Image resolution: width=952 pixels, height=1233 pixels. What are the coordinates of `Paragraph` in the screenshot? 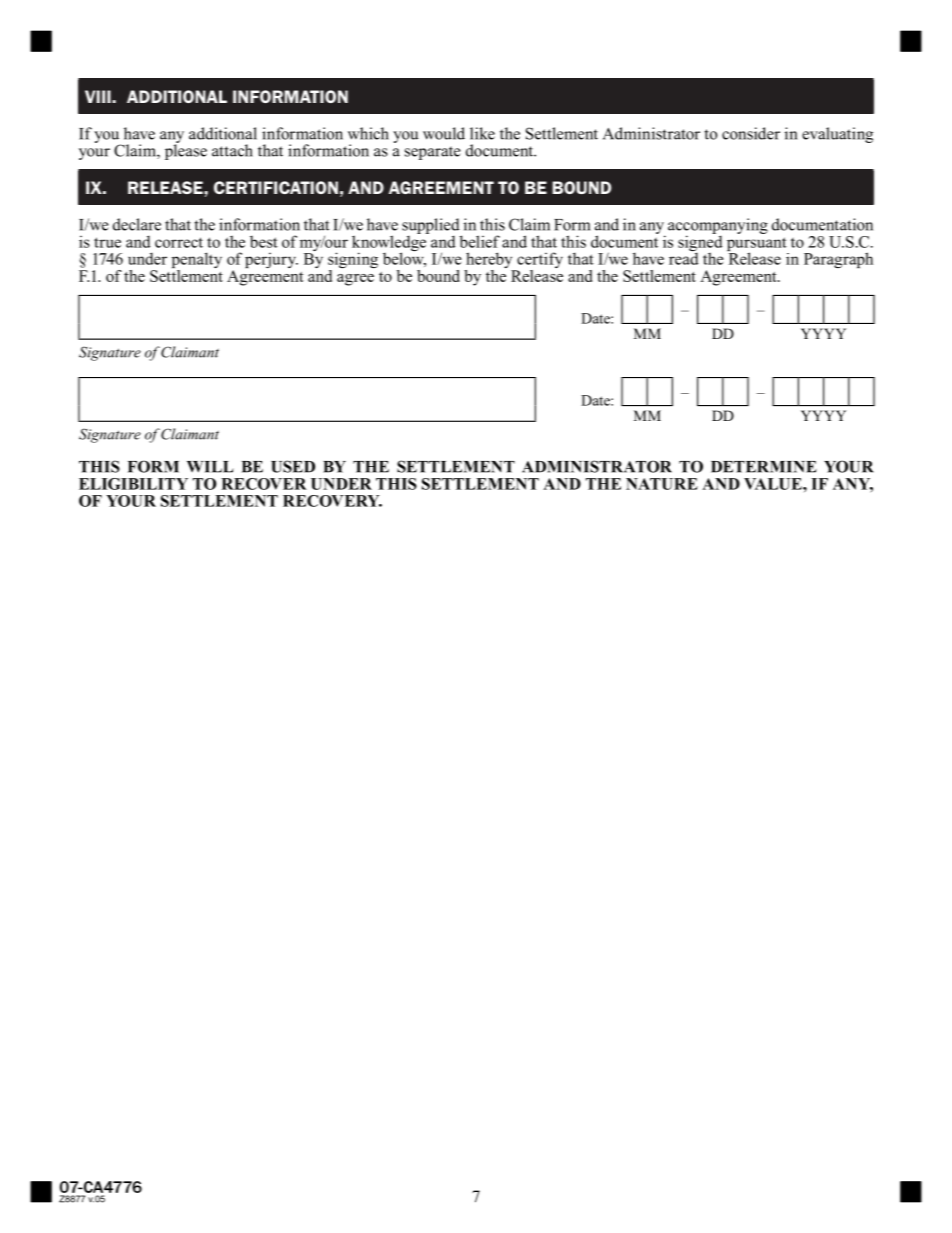 It's located at (838, 260).
